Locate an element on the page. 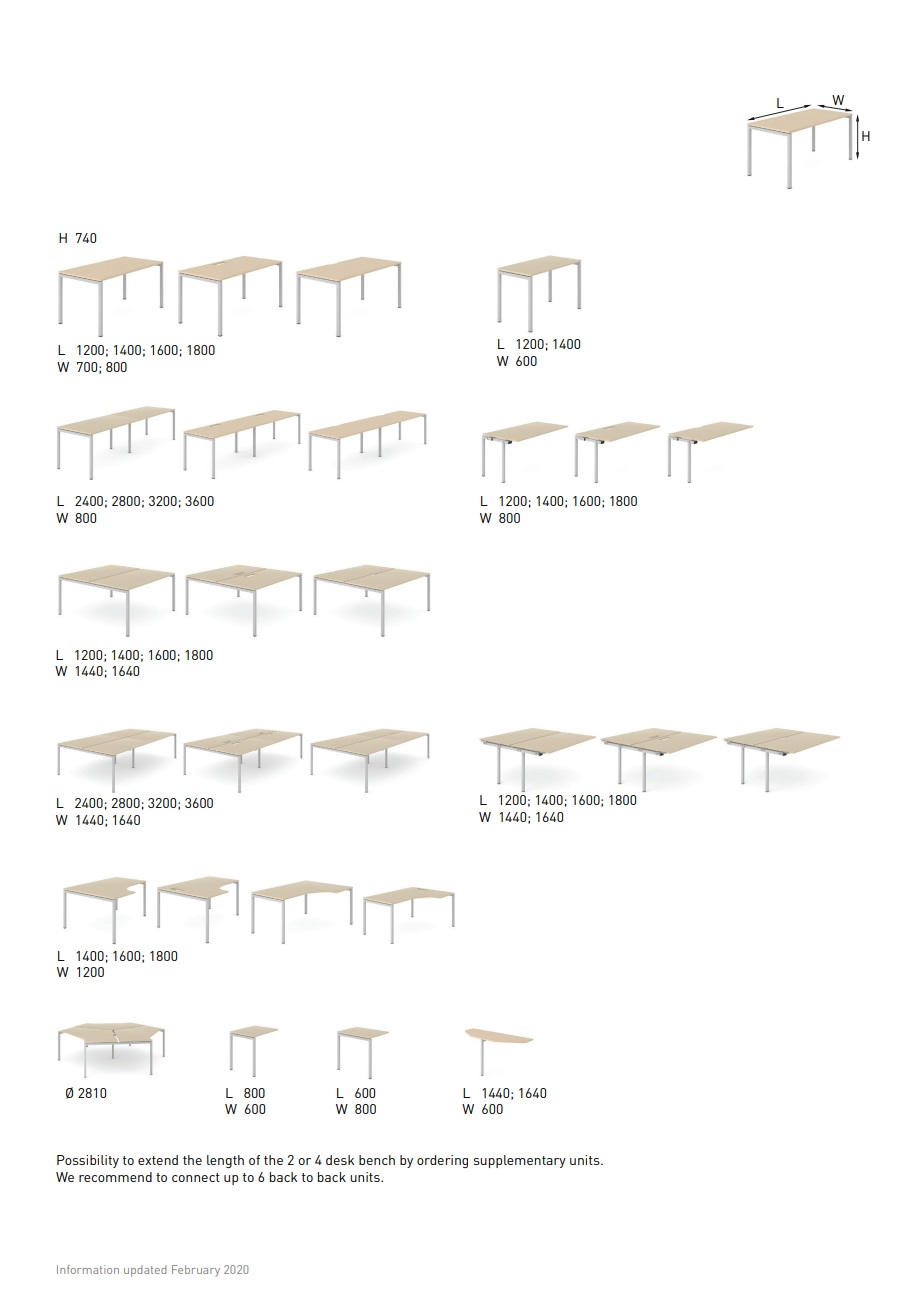  extend is located at coordinates (158, 1160).
